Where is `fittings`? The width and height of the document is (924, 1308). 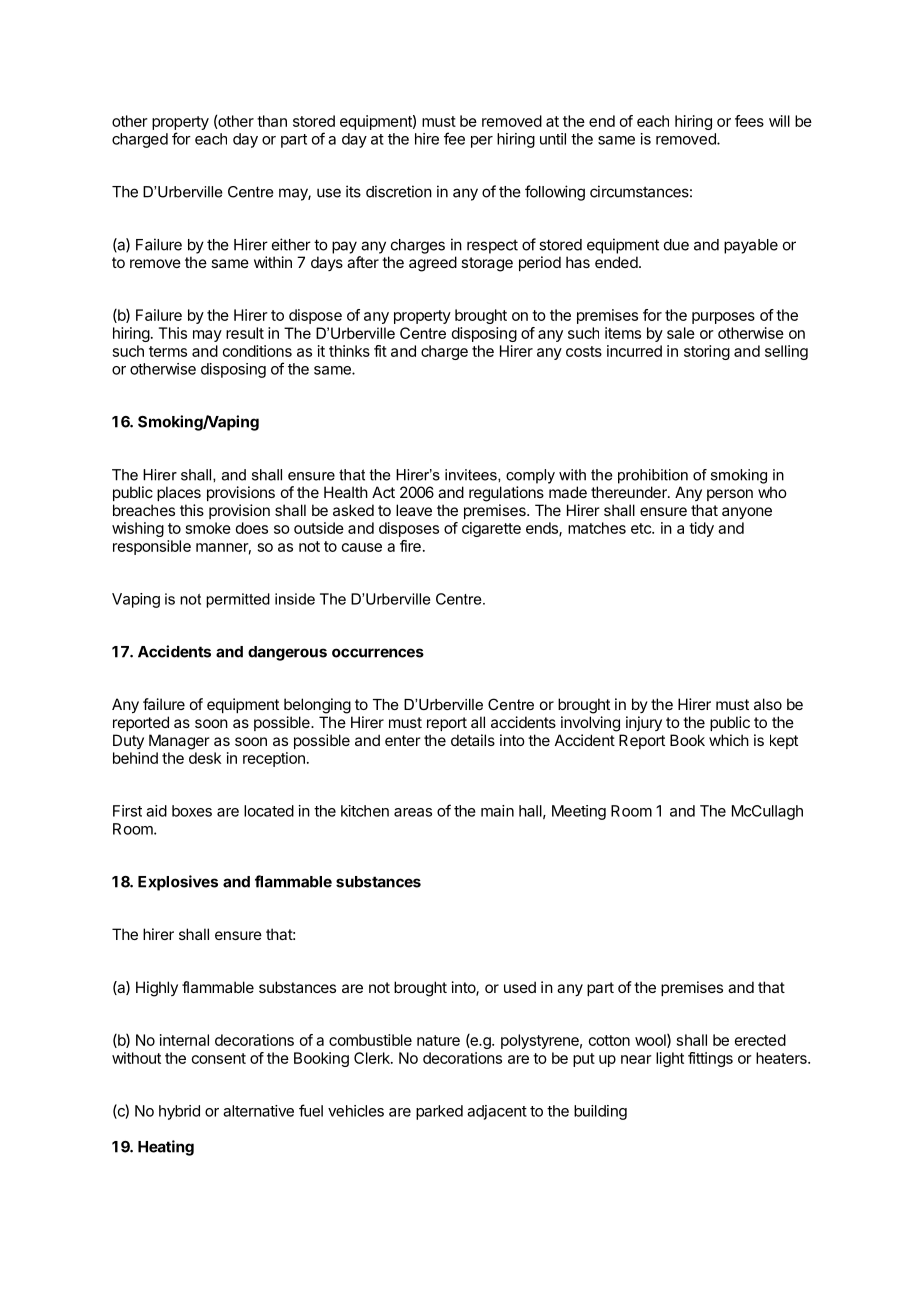
fittings is located at coordinates (710, 1059).
